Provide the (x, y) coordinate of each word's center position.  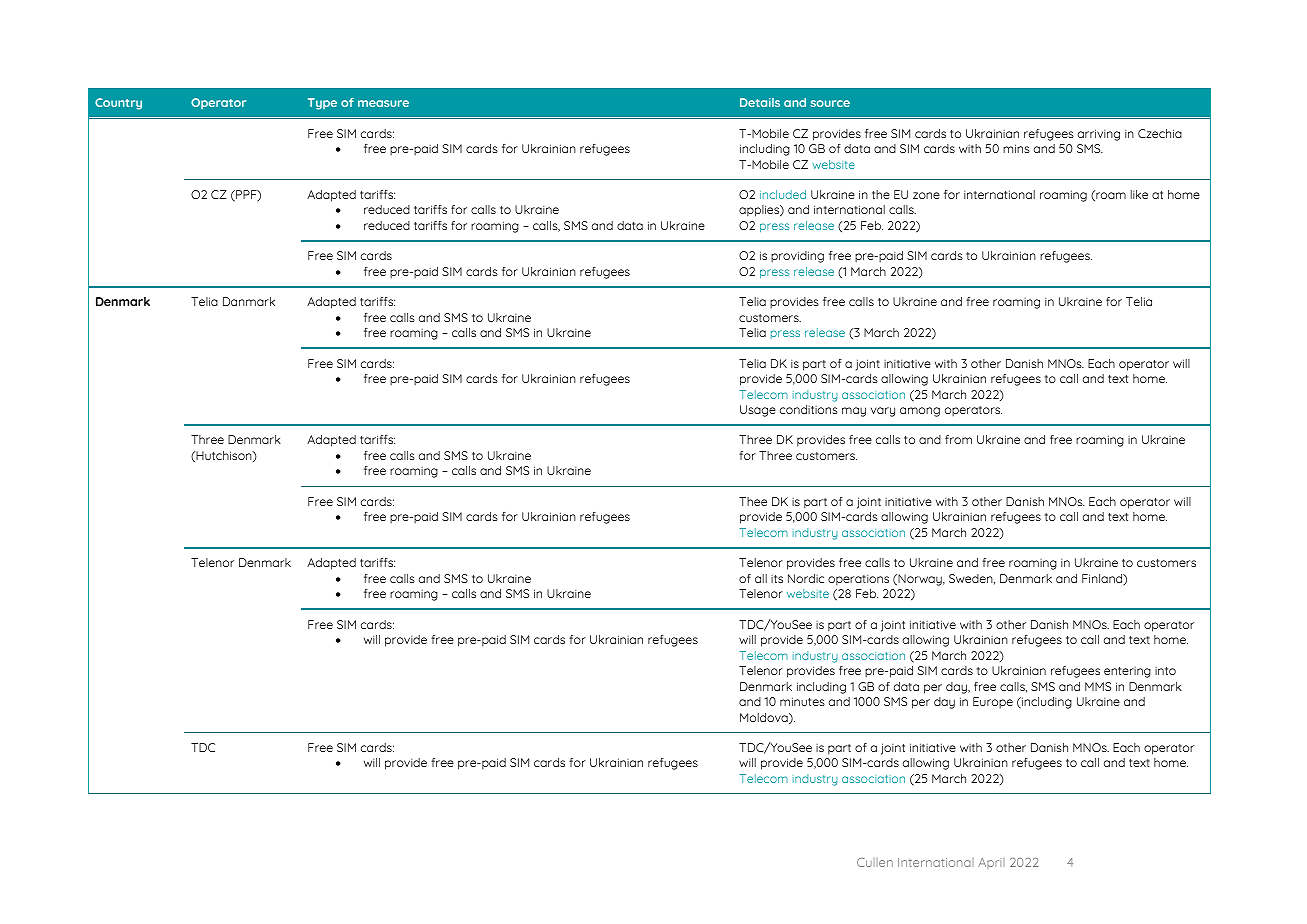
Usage (758, 411)
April (991, 863)
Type (322, 104)
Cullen (875, 862)
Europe (993, 703)
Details (760, 102)
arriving (1099, 135)
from (958, 439)
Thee (753, 501)
